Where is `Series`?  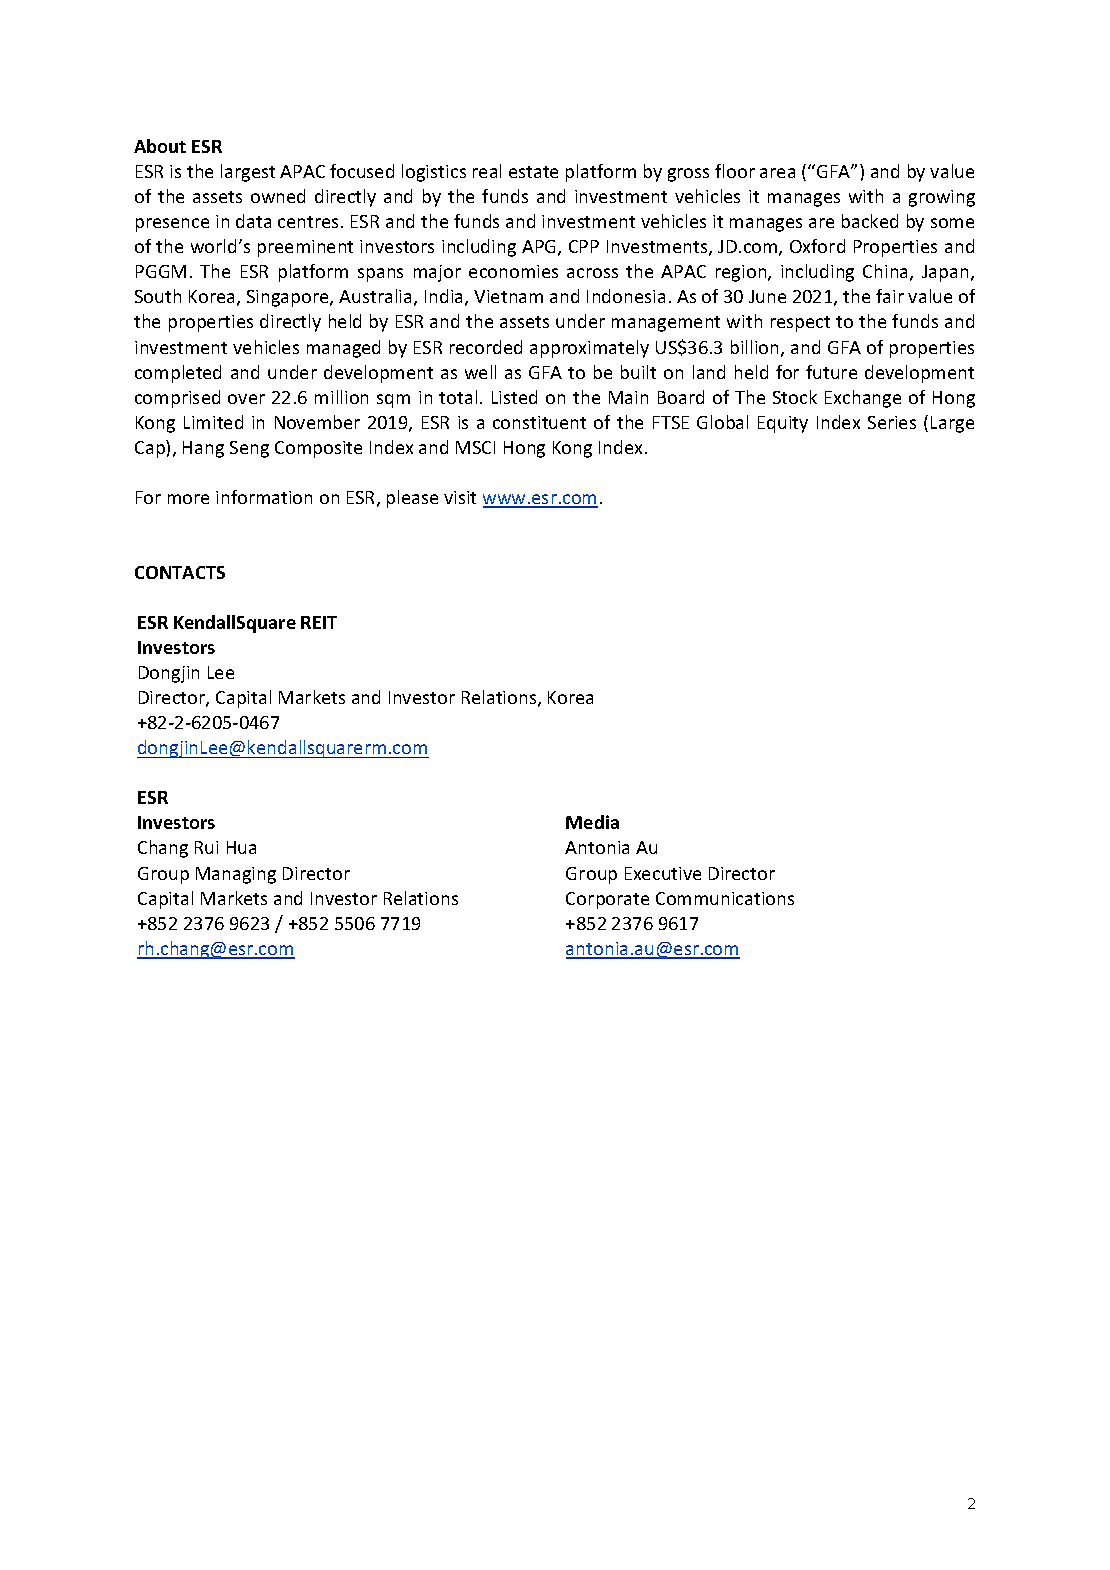
Series is located at coordinates (892, 422).
